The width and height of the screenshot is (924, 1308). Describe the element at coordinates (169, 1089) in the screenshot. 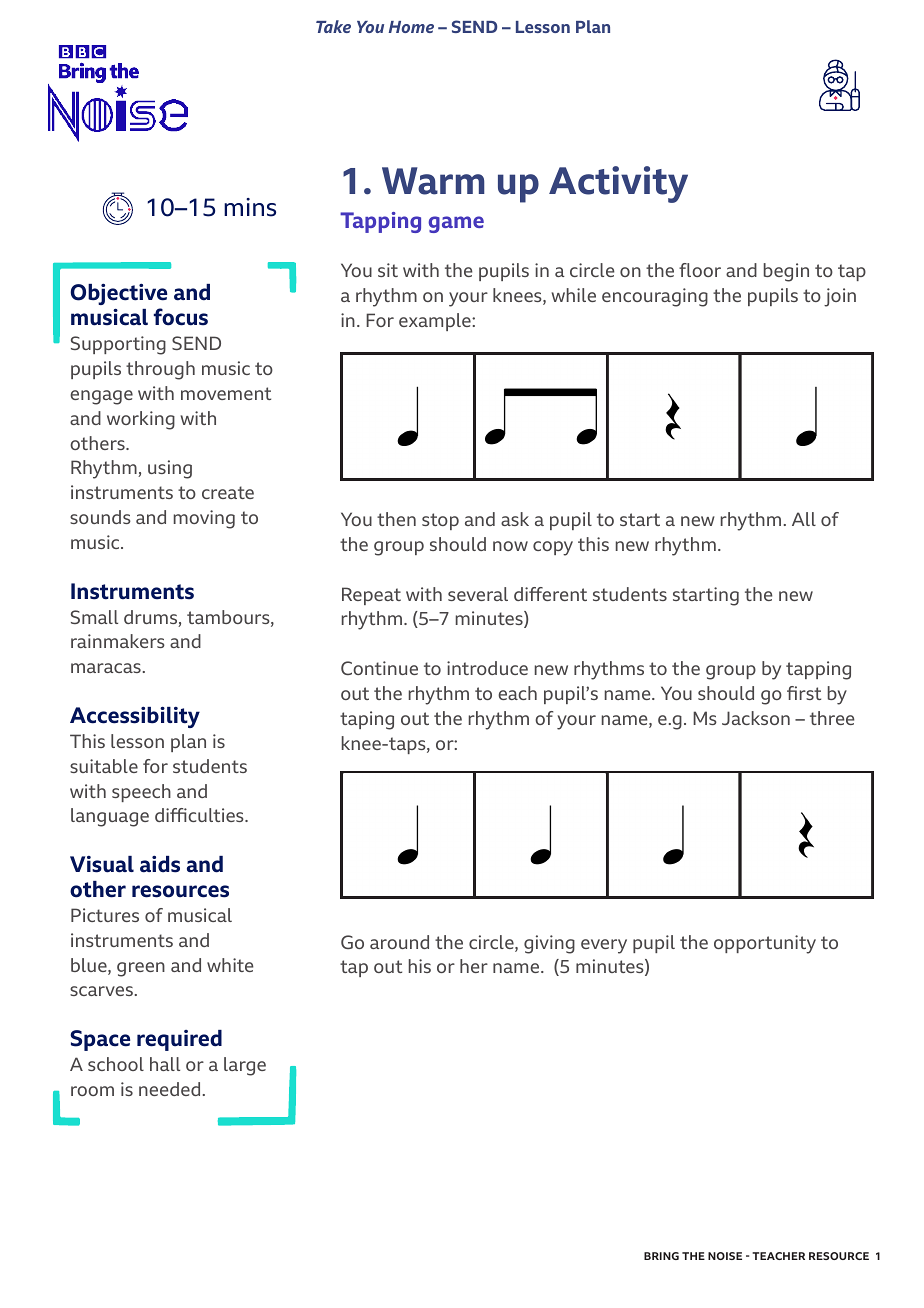

I see `needed` at that location.
